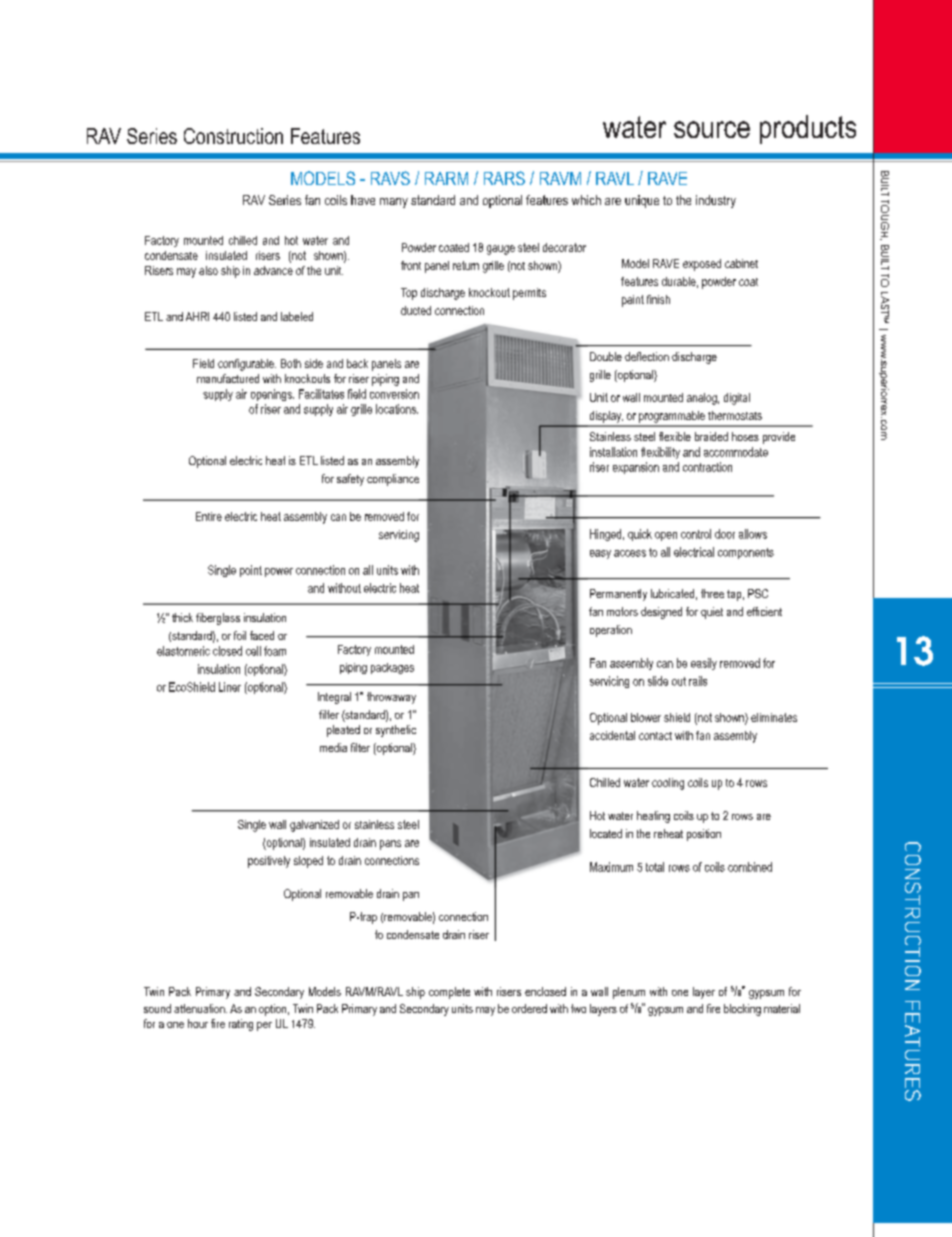 The height and width of the page is (1237, 952). Describe the element at coordinates (230, 687) in the page. I see `Liner` at that location.
